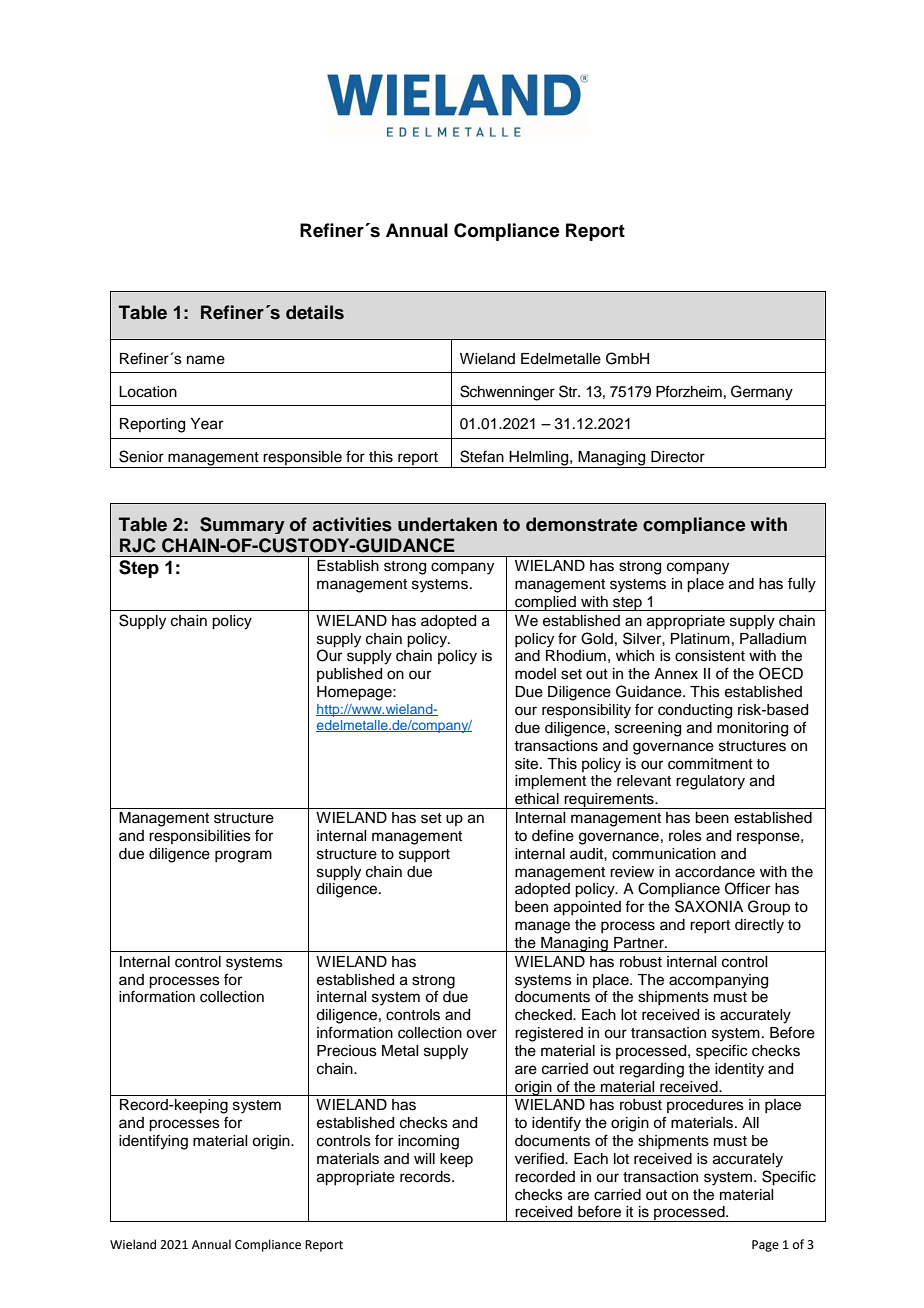 This image has width=924, height=1308. Describe the element at coordinates (349, 675) in the image. I see `published` at that location.
